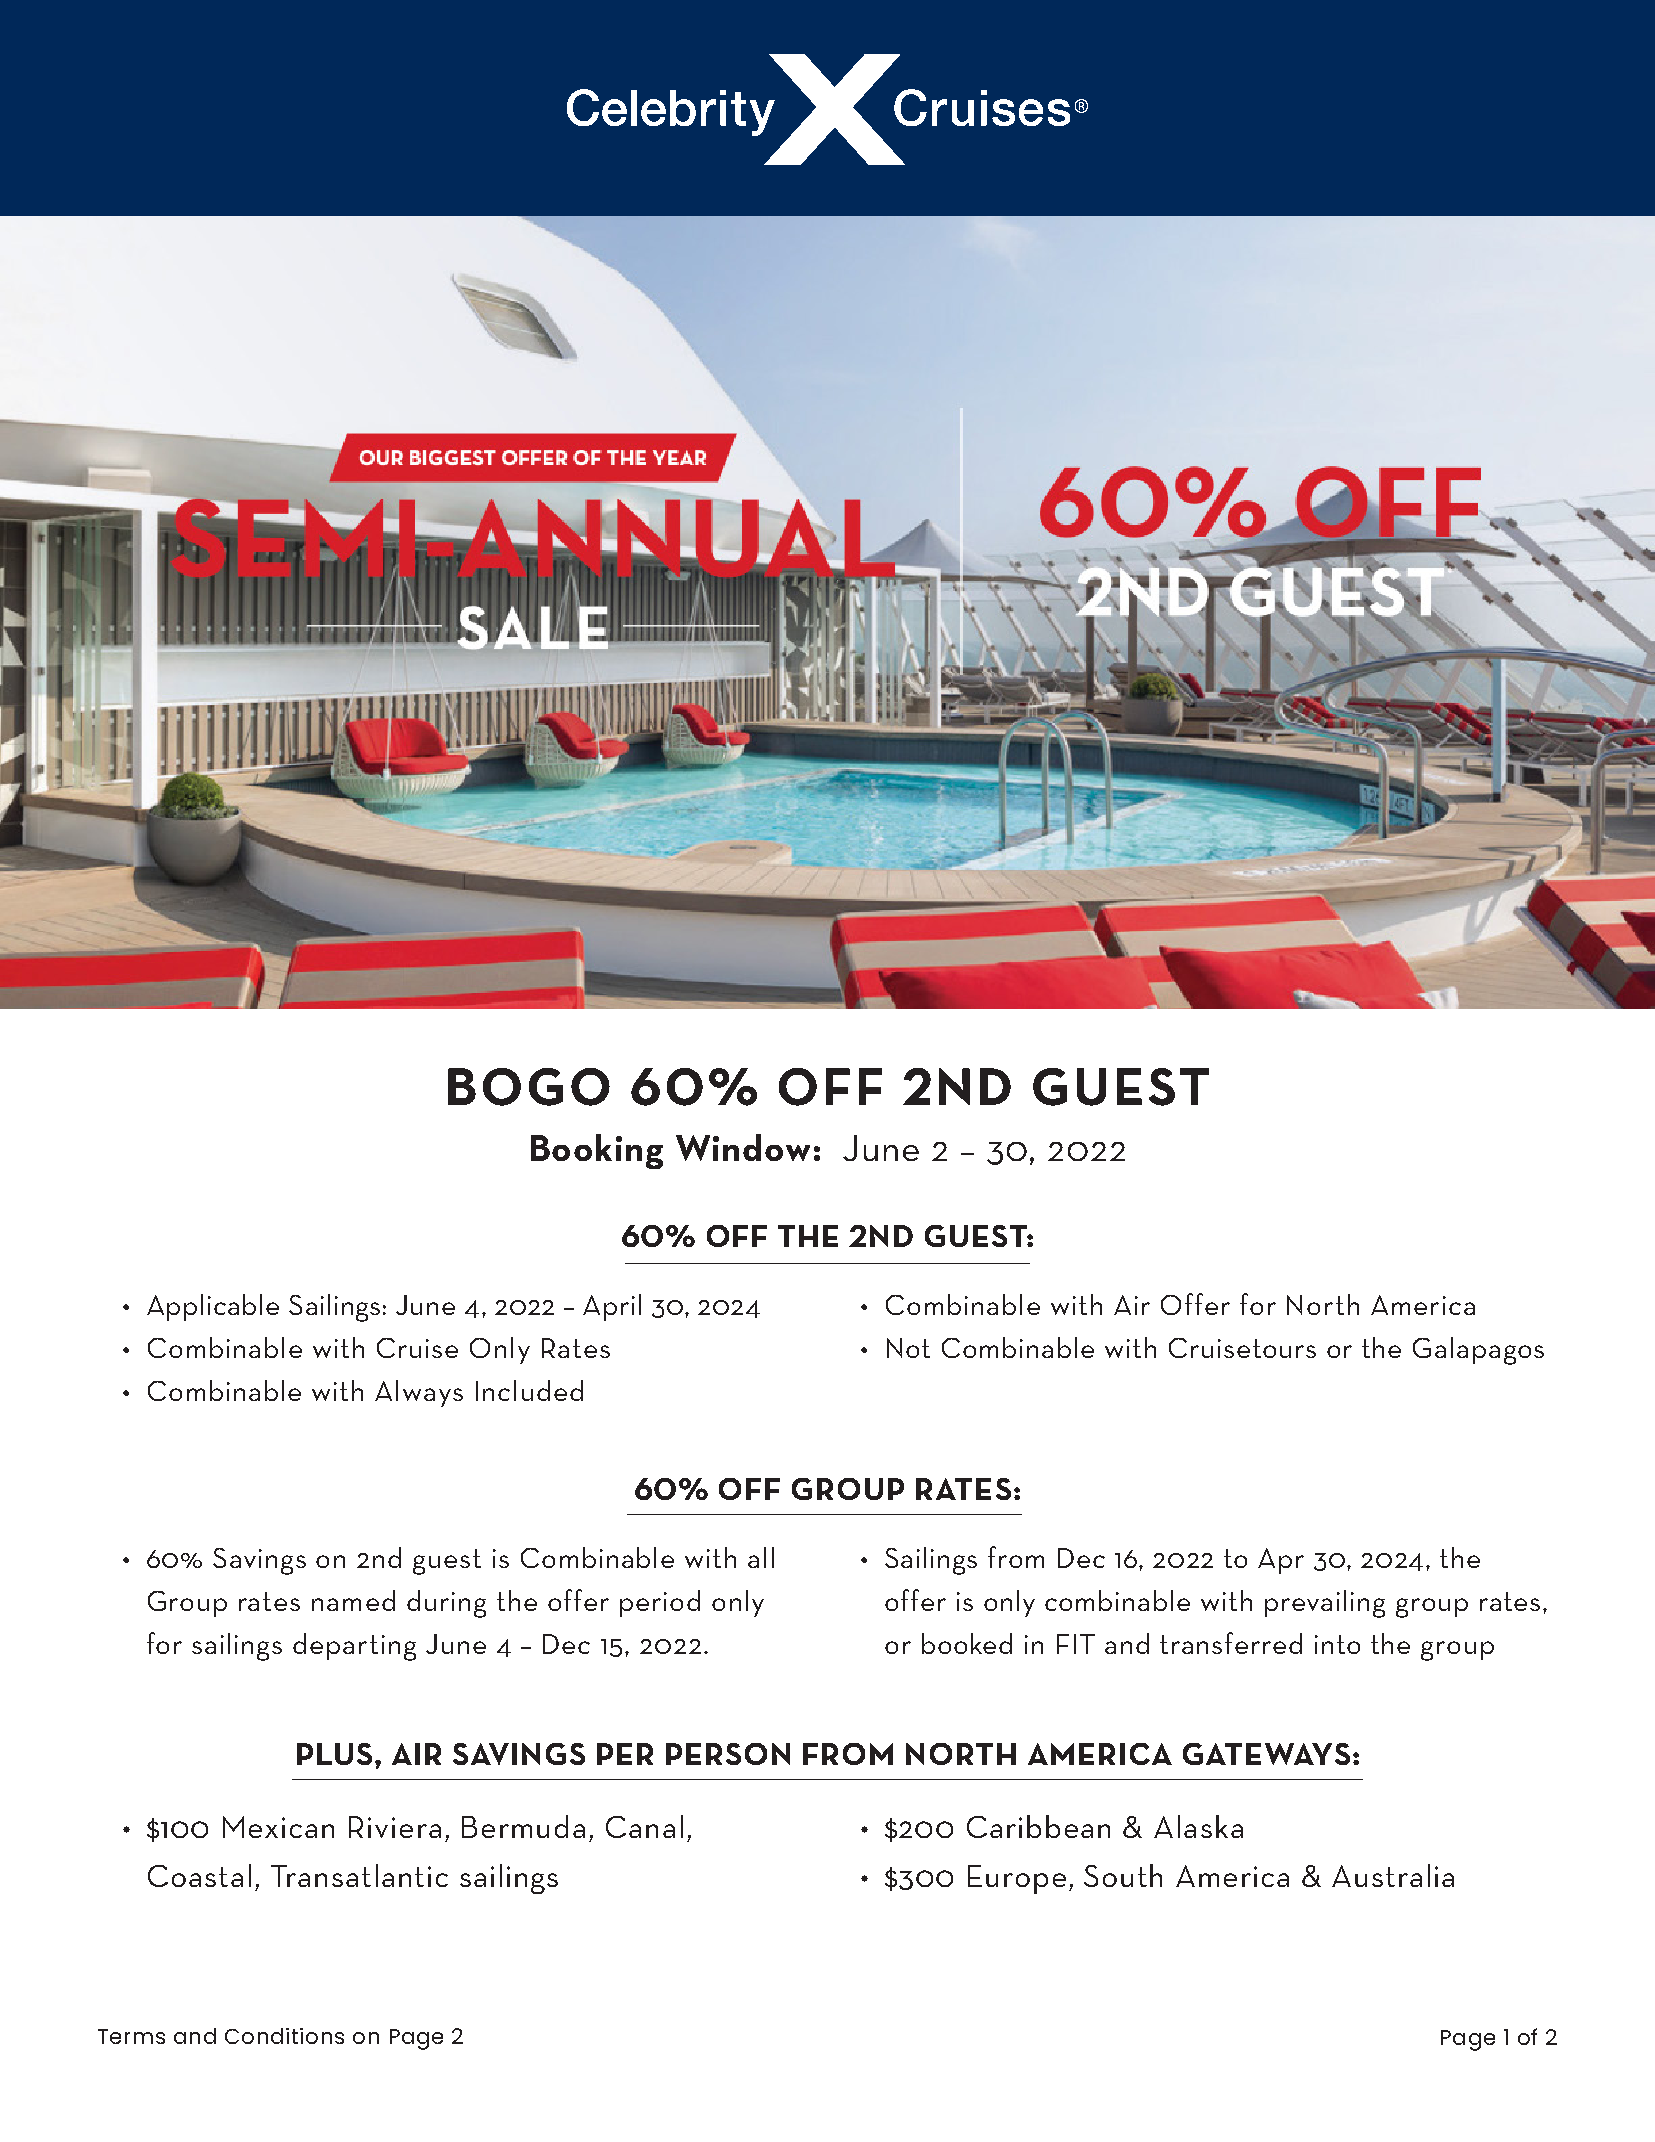  What do you see at coordinates (419, 1393) in the image?
I see `Always` at bounding box center [419, 1393].
